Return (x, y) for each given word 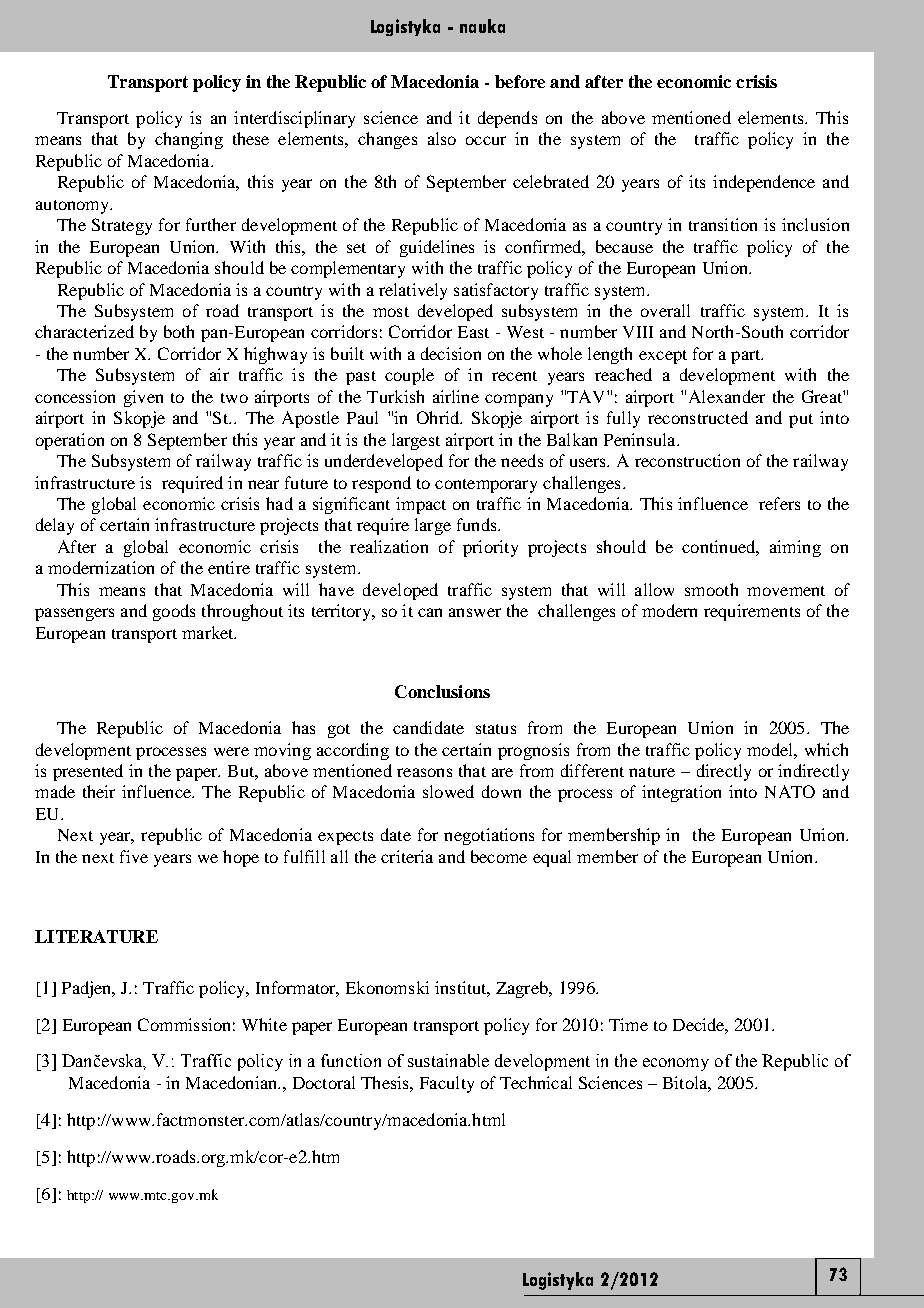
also (442, 138)
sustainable (448, 1060)
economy (676, 1064)
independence (764, 183)
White (264, 1024)
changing (189, 140)
